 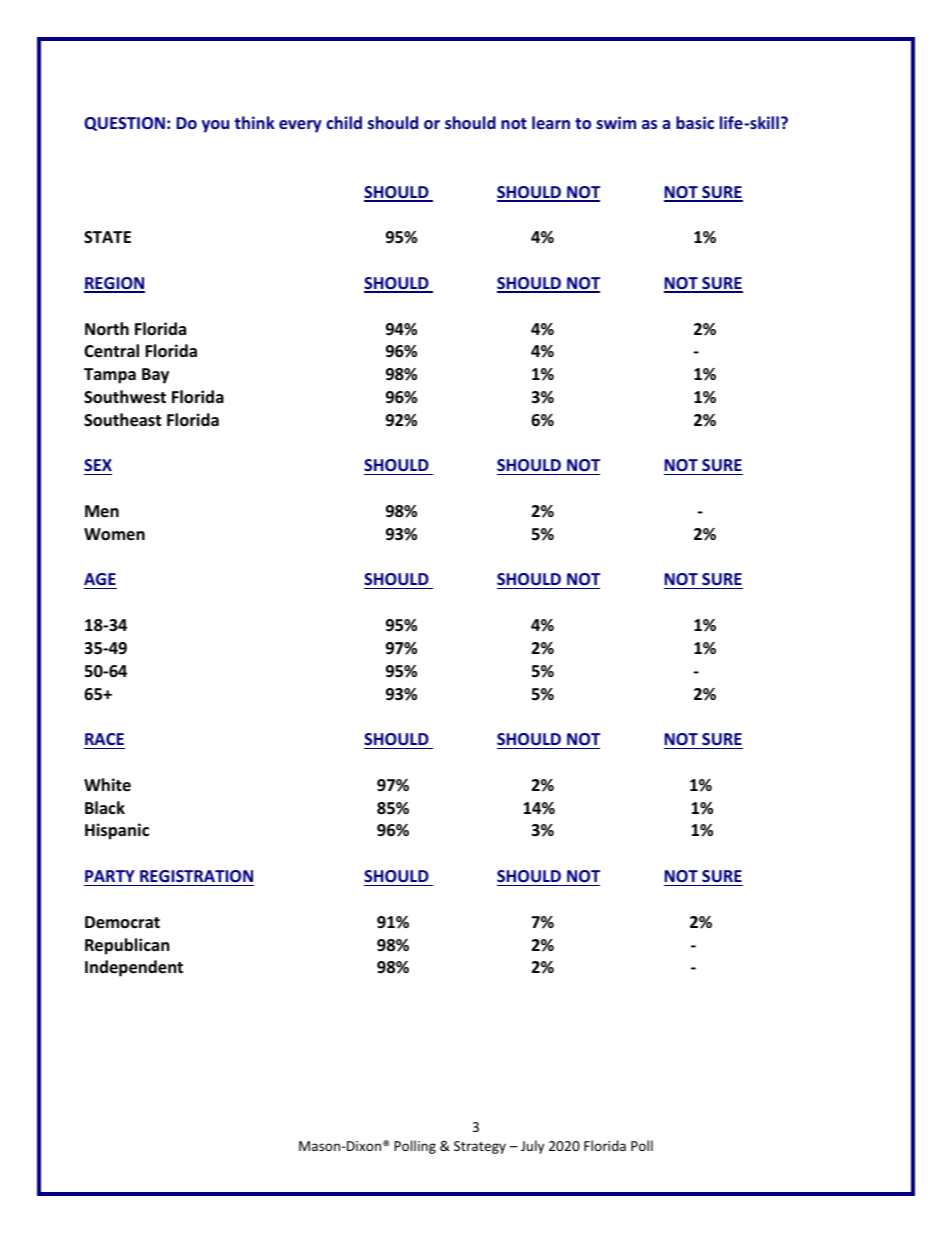 I want to click on Independent, so click(x=134, y=968).
